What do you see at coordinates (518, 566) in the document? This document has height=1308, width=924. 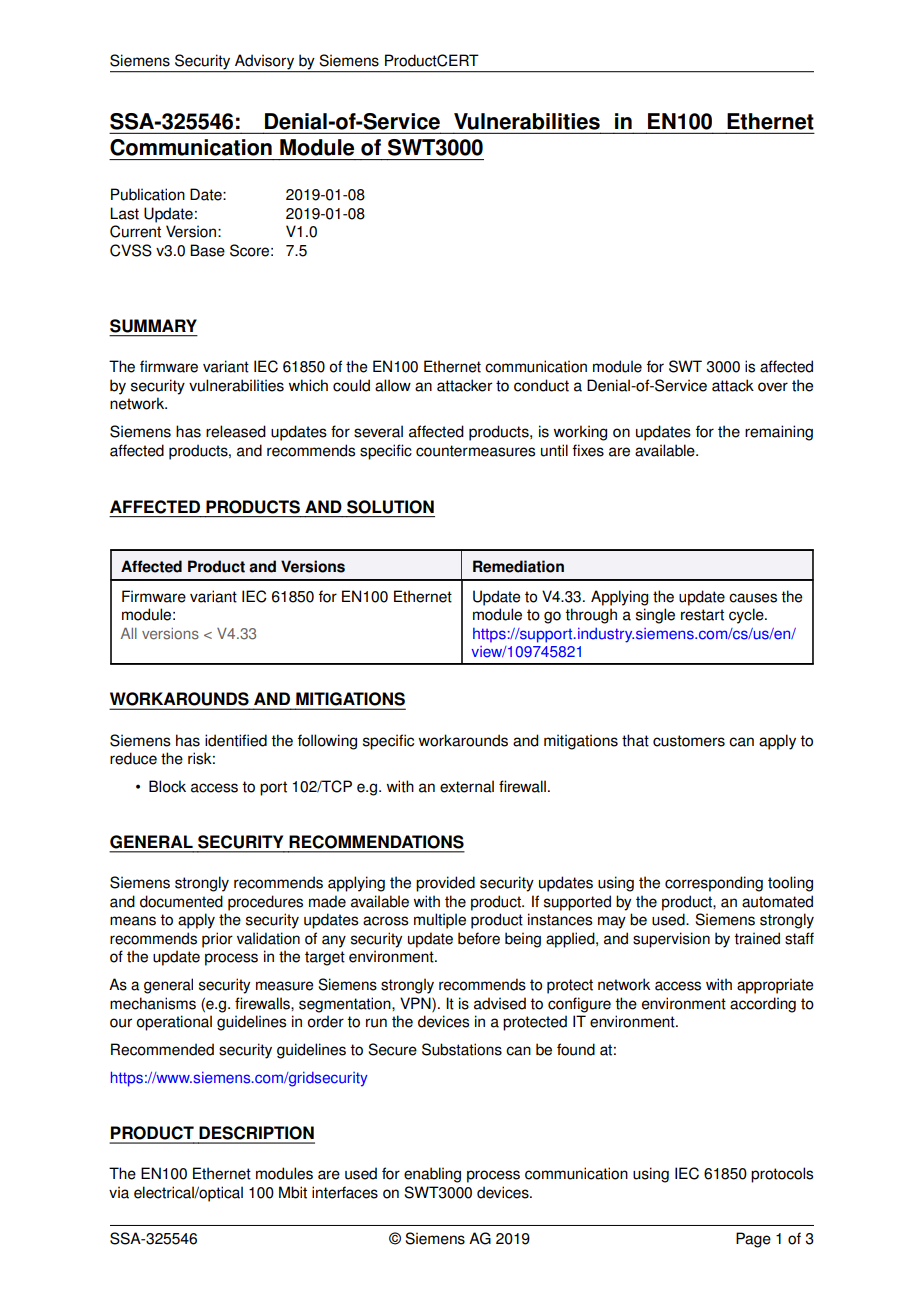 I see `Remediation` at bounding box center [518, 566].
